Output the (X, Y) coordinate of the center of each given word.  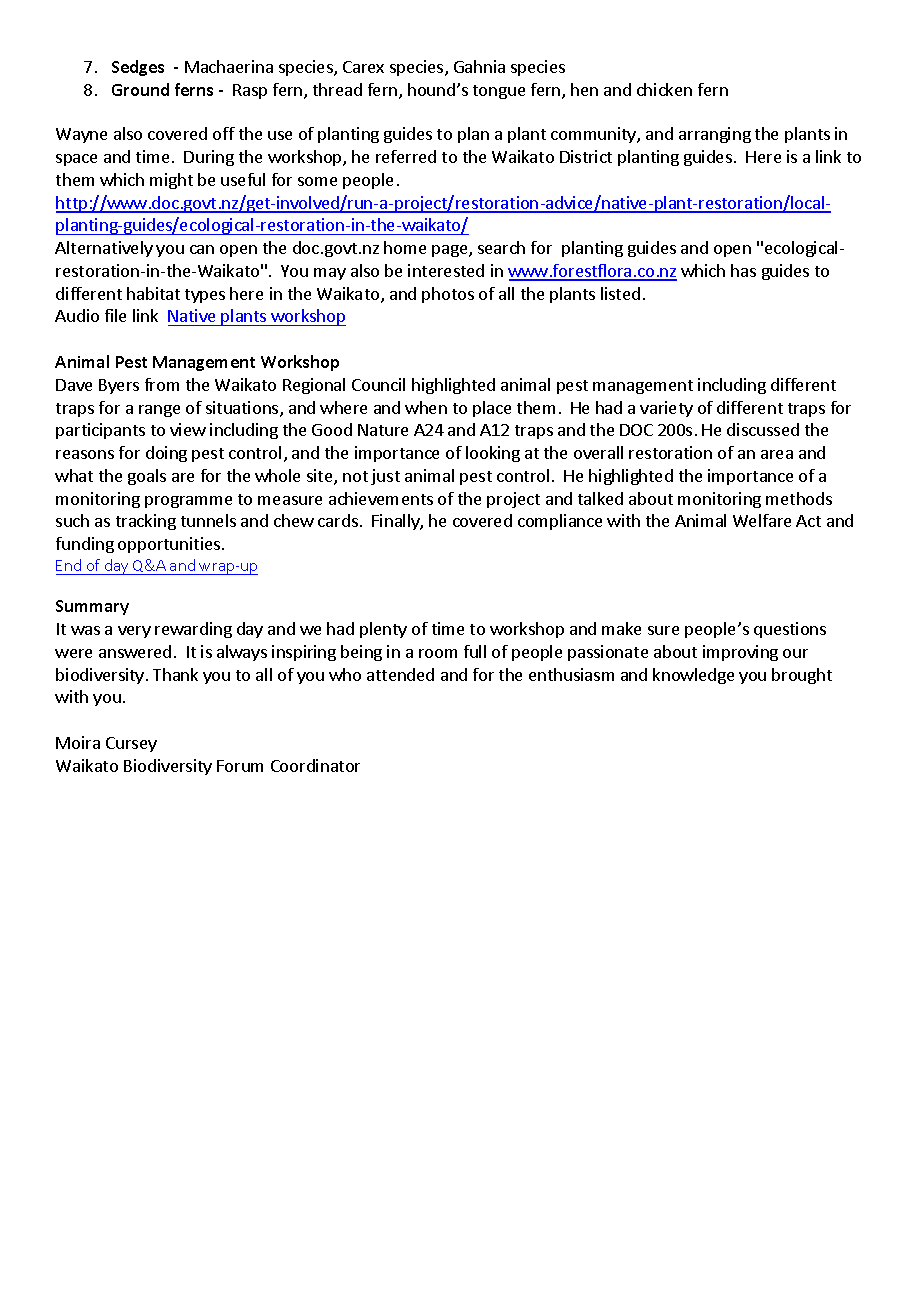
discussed (763, 429)
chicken (664, 89)
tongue (499, 92)
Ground (140, 89)
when (426, 407)
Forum (240, 766)
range (159, 411)
